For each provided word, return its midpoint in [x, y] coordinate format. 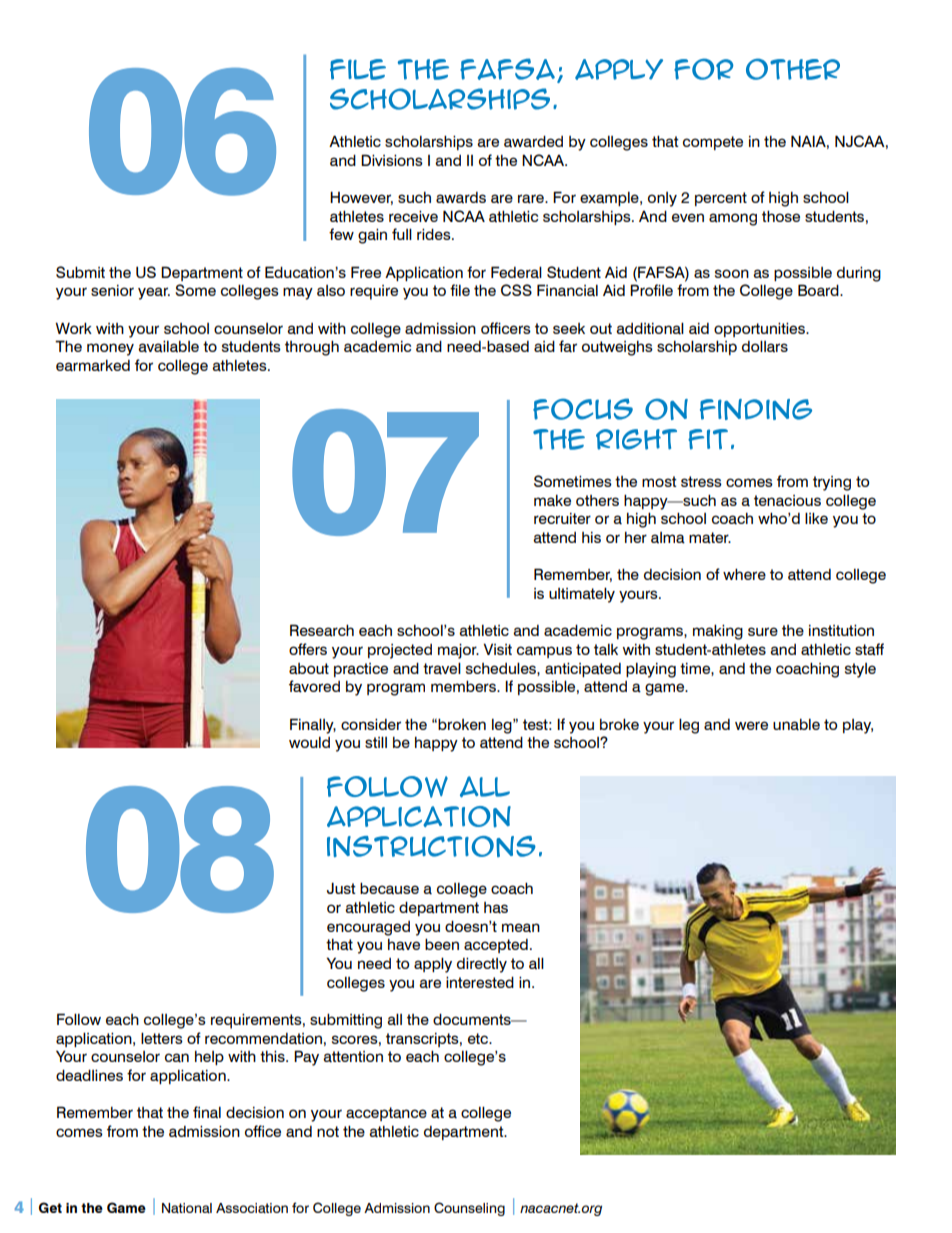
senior [112, 290]
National [187, 1208]
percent [721, 199]
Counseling [469, 1209]
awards [461, 198]
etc [479, 1038]
